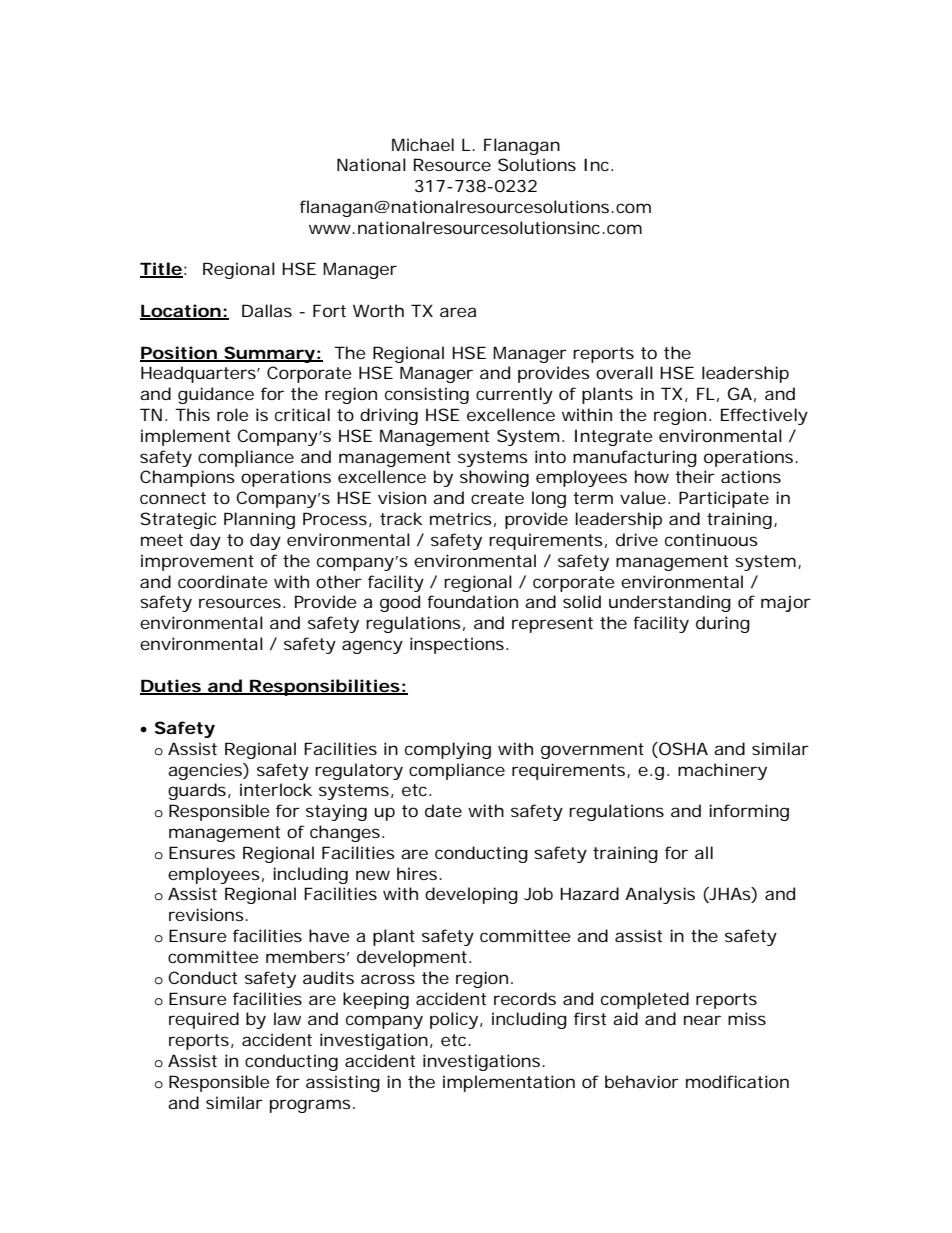 Image resolution: width=952 pixels, height=1233 pixels. I want to click on required, so click(204, 1020).
